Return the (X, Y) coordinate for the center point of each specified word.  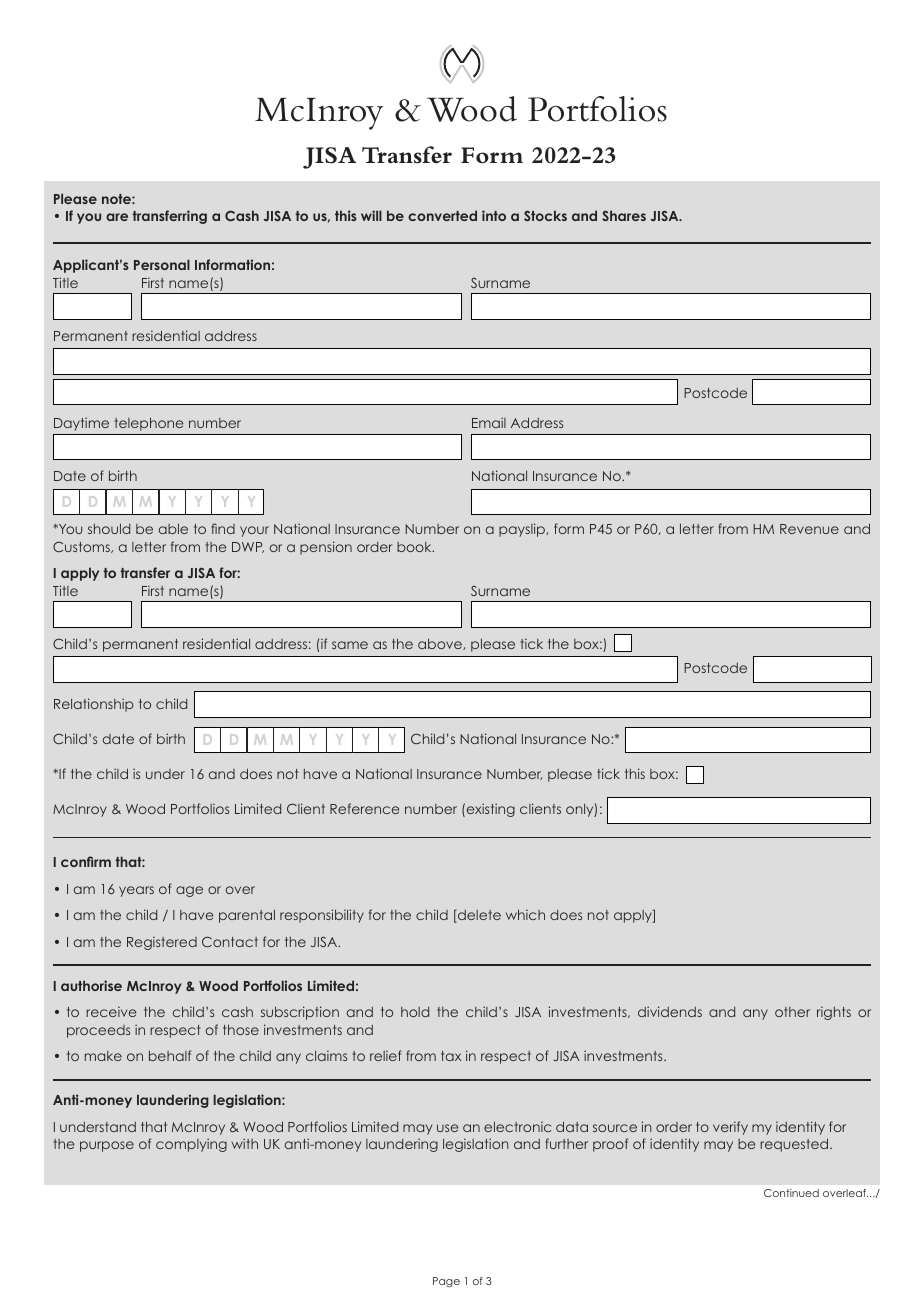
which (525, 914)
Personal (162, 264)
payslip (523, 530)
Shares (624, 215)
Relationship (94, 705)
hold (415, 1012)
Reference (364, 808)
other (792, 1012)
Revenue (809, 529)
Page (446, 1282)
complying (191, 1145)
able (173, 528)
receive (111, 1011)
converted (442, 215)
